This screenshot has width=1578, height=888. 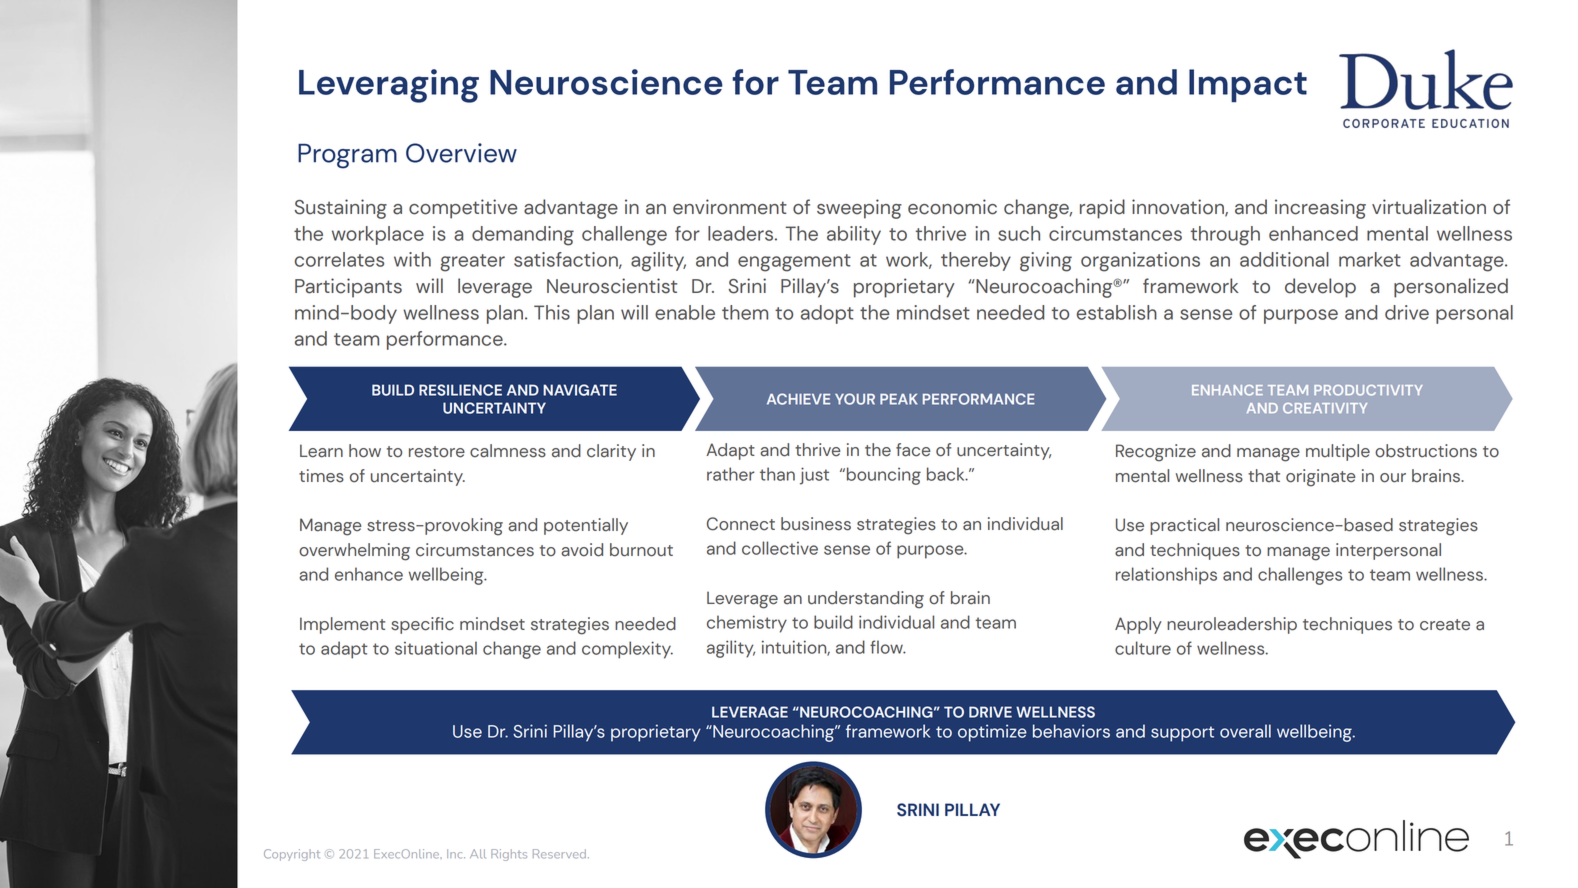 I want to click on overall, so click(x=1245, y=731).
